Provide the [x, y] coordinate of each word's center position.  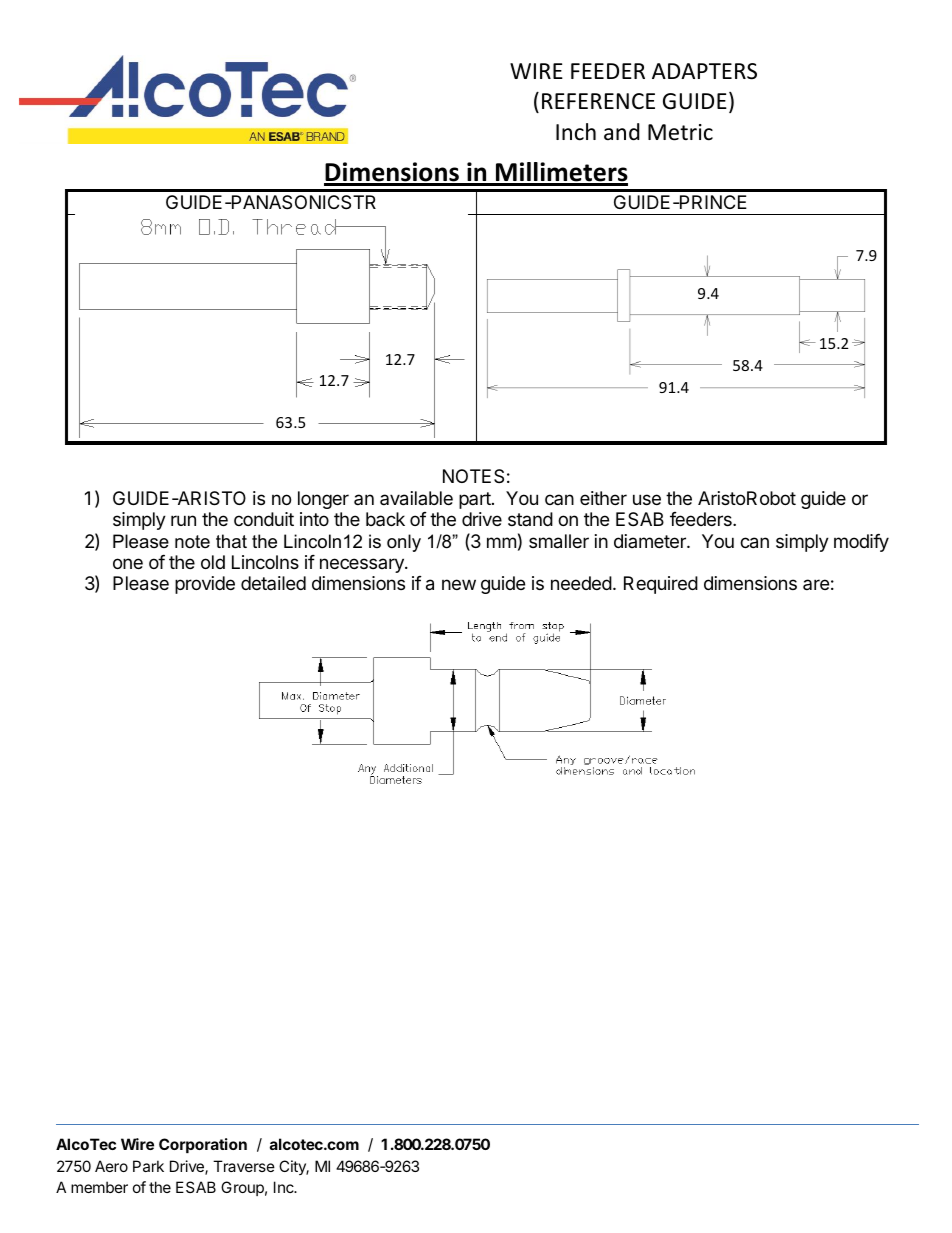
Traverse [244, 1166]
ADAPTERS [704, 71]
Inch [576, 132]
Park [148, 1166]
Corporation [203, 1145]
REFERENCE [598, 101]
